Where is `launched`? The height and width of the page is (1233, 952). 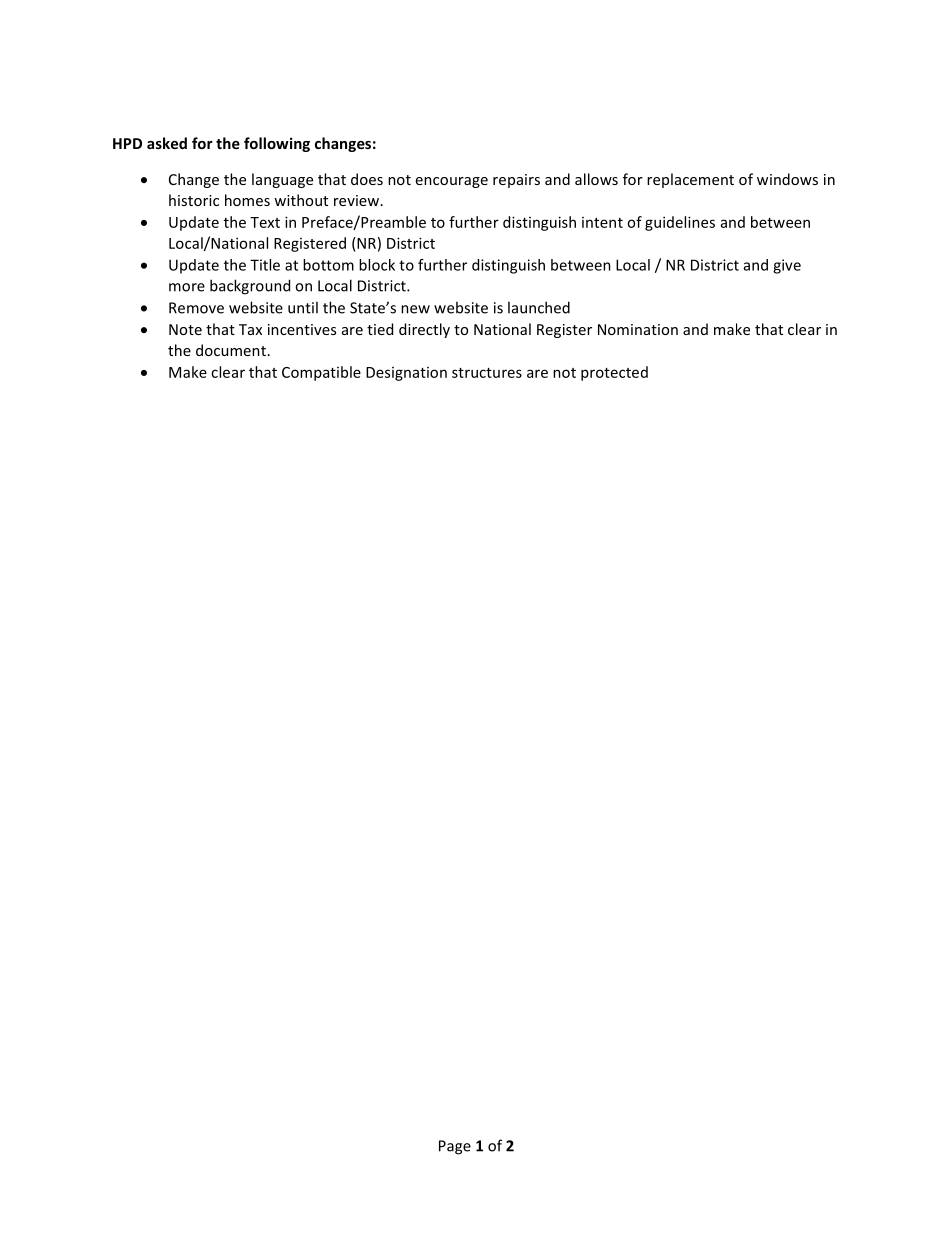 launched is located at coordinates (539, 307).
